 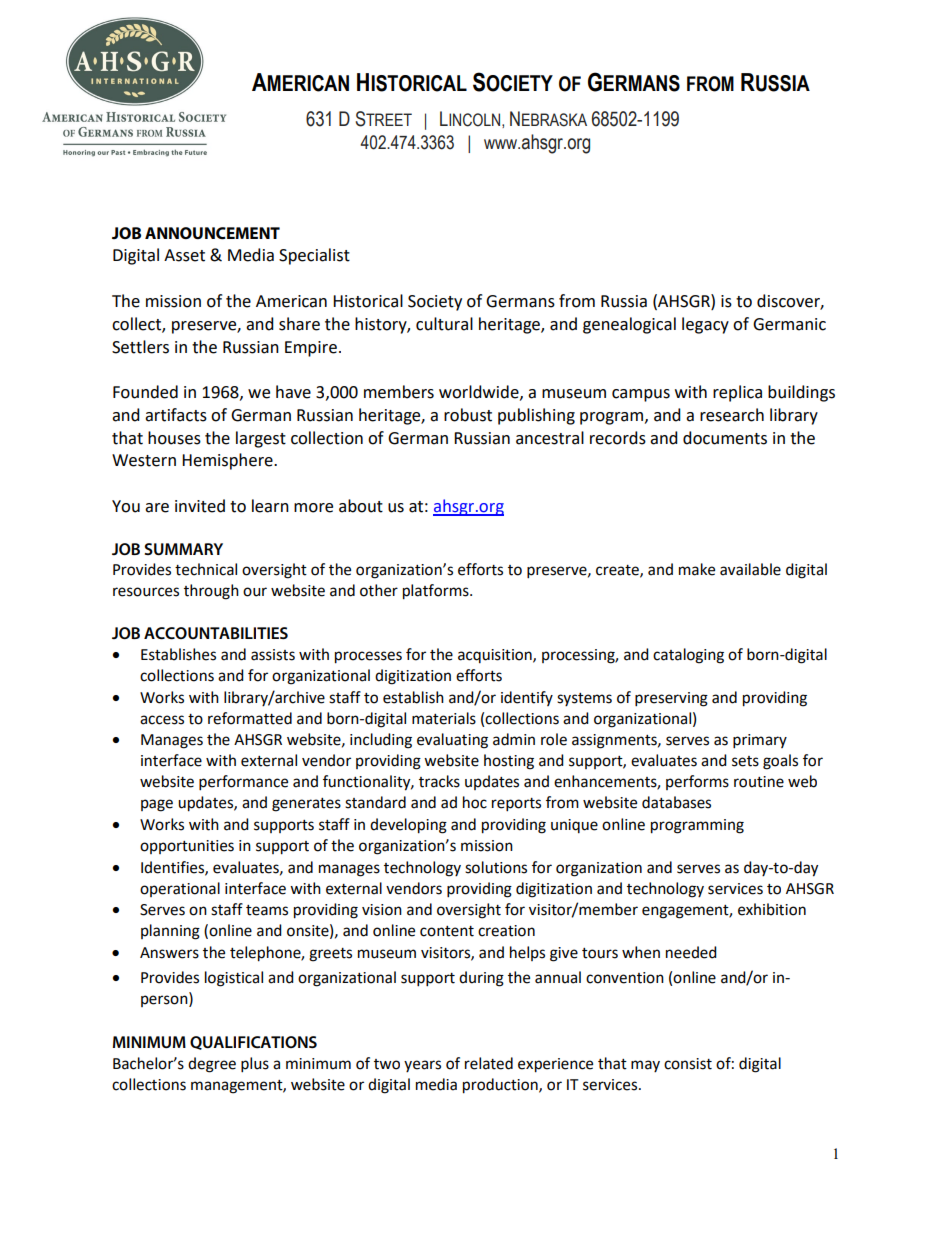 I want to click on legacy, so click(x=705, y=325).
